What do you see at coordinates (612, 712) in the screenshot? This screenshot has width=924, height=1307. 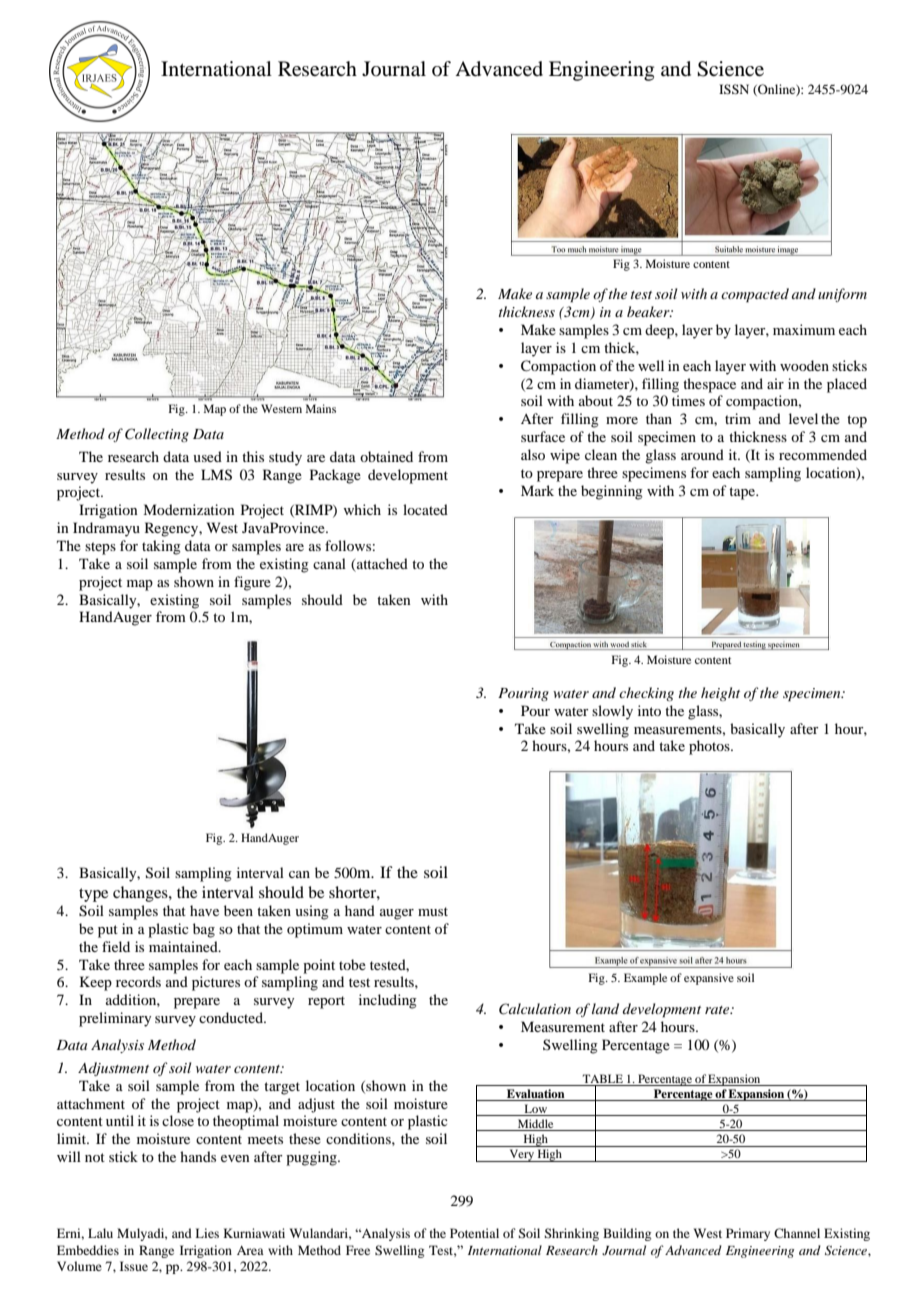 I see `slowly` at bounding box center [612, 712].
